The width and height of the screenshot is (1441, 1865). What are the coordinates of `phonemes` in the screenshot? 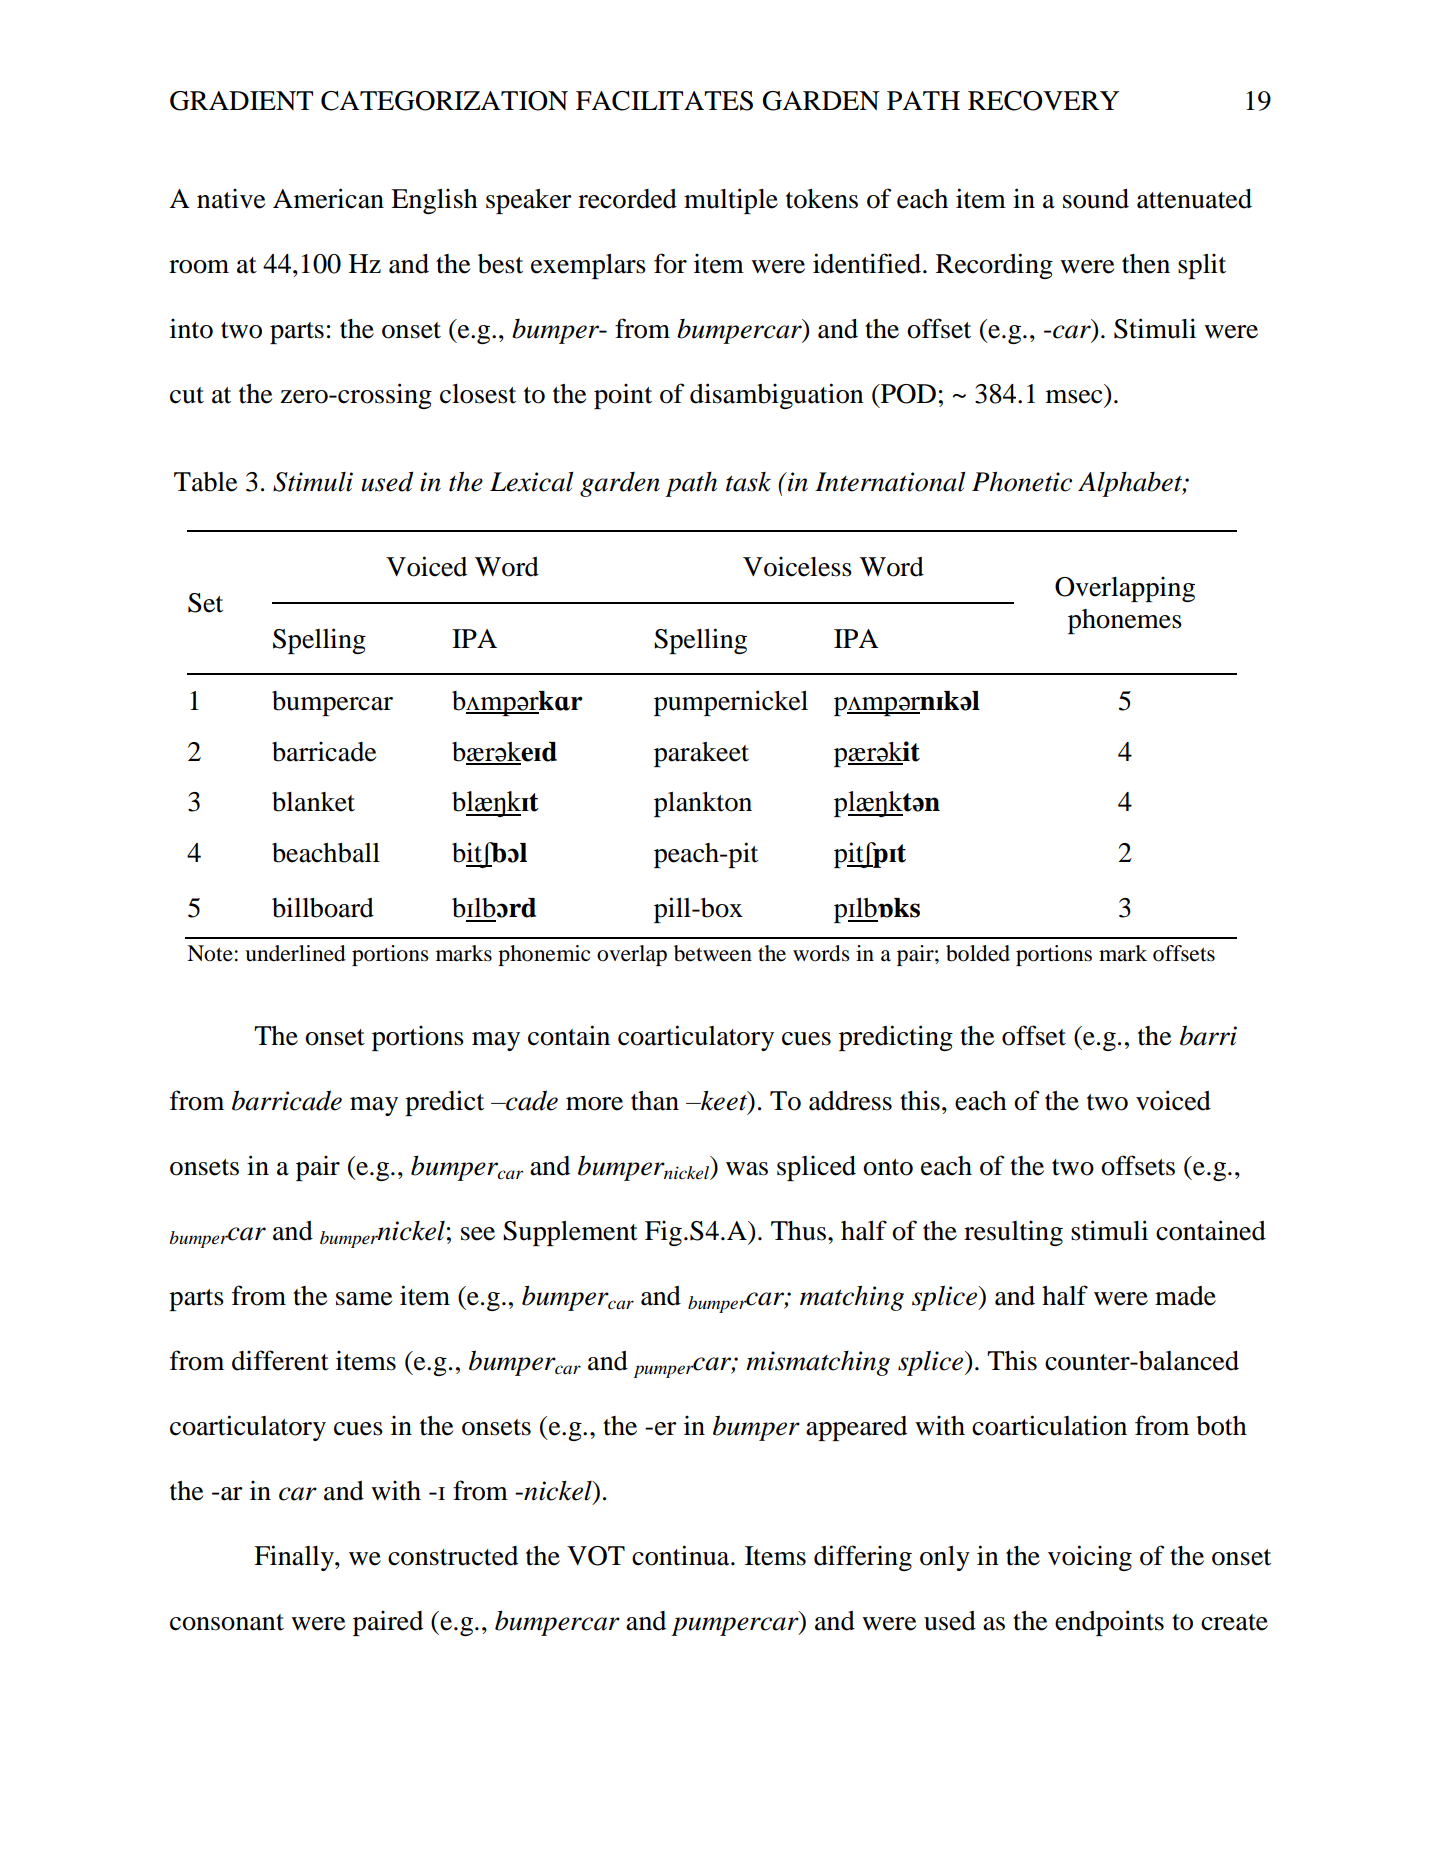 It's located at (1125, 621).
